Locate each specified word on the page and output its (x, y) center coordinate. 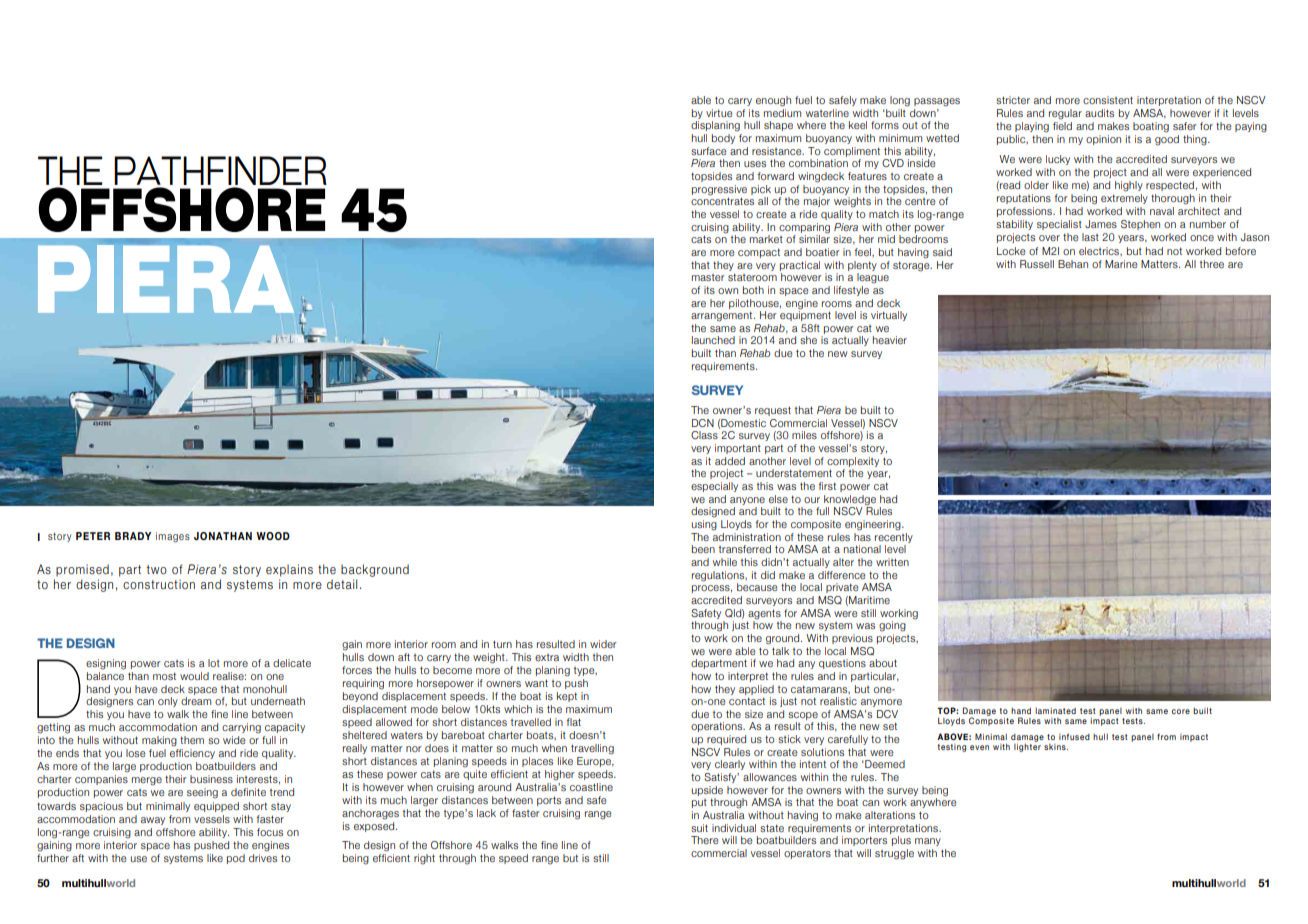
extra (547, 657)
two (156, 569)
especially (714, 487)
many (928, 842)
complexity (853, 462)
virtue (719, 113)
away (153, 821)
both (753, 290)
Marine (1121, 264)
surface (709, 151)
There (705, 840)
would (194, 676)
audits (1099, 113)
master (708, 277)
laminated (1055, 711)
